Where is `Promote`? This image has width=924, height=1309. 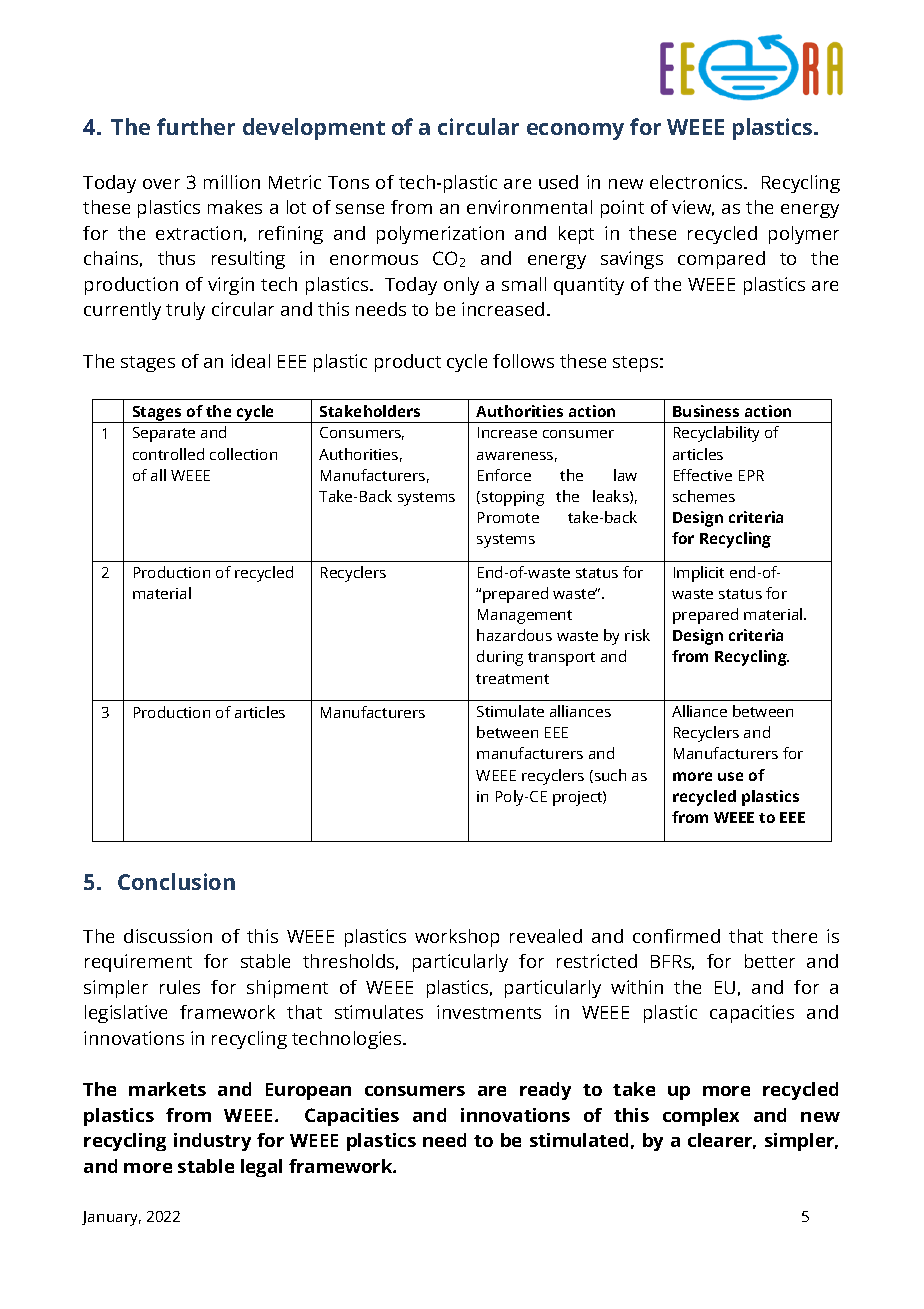
Promote is located at coordinates (508, 517).
